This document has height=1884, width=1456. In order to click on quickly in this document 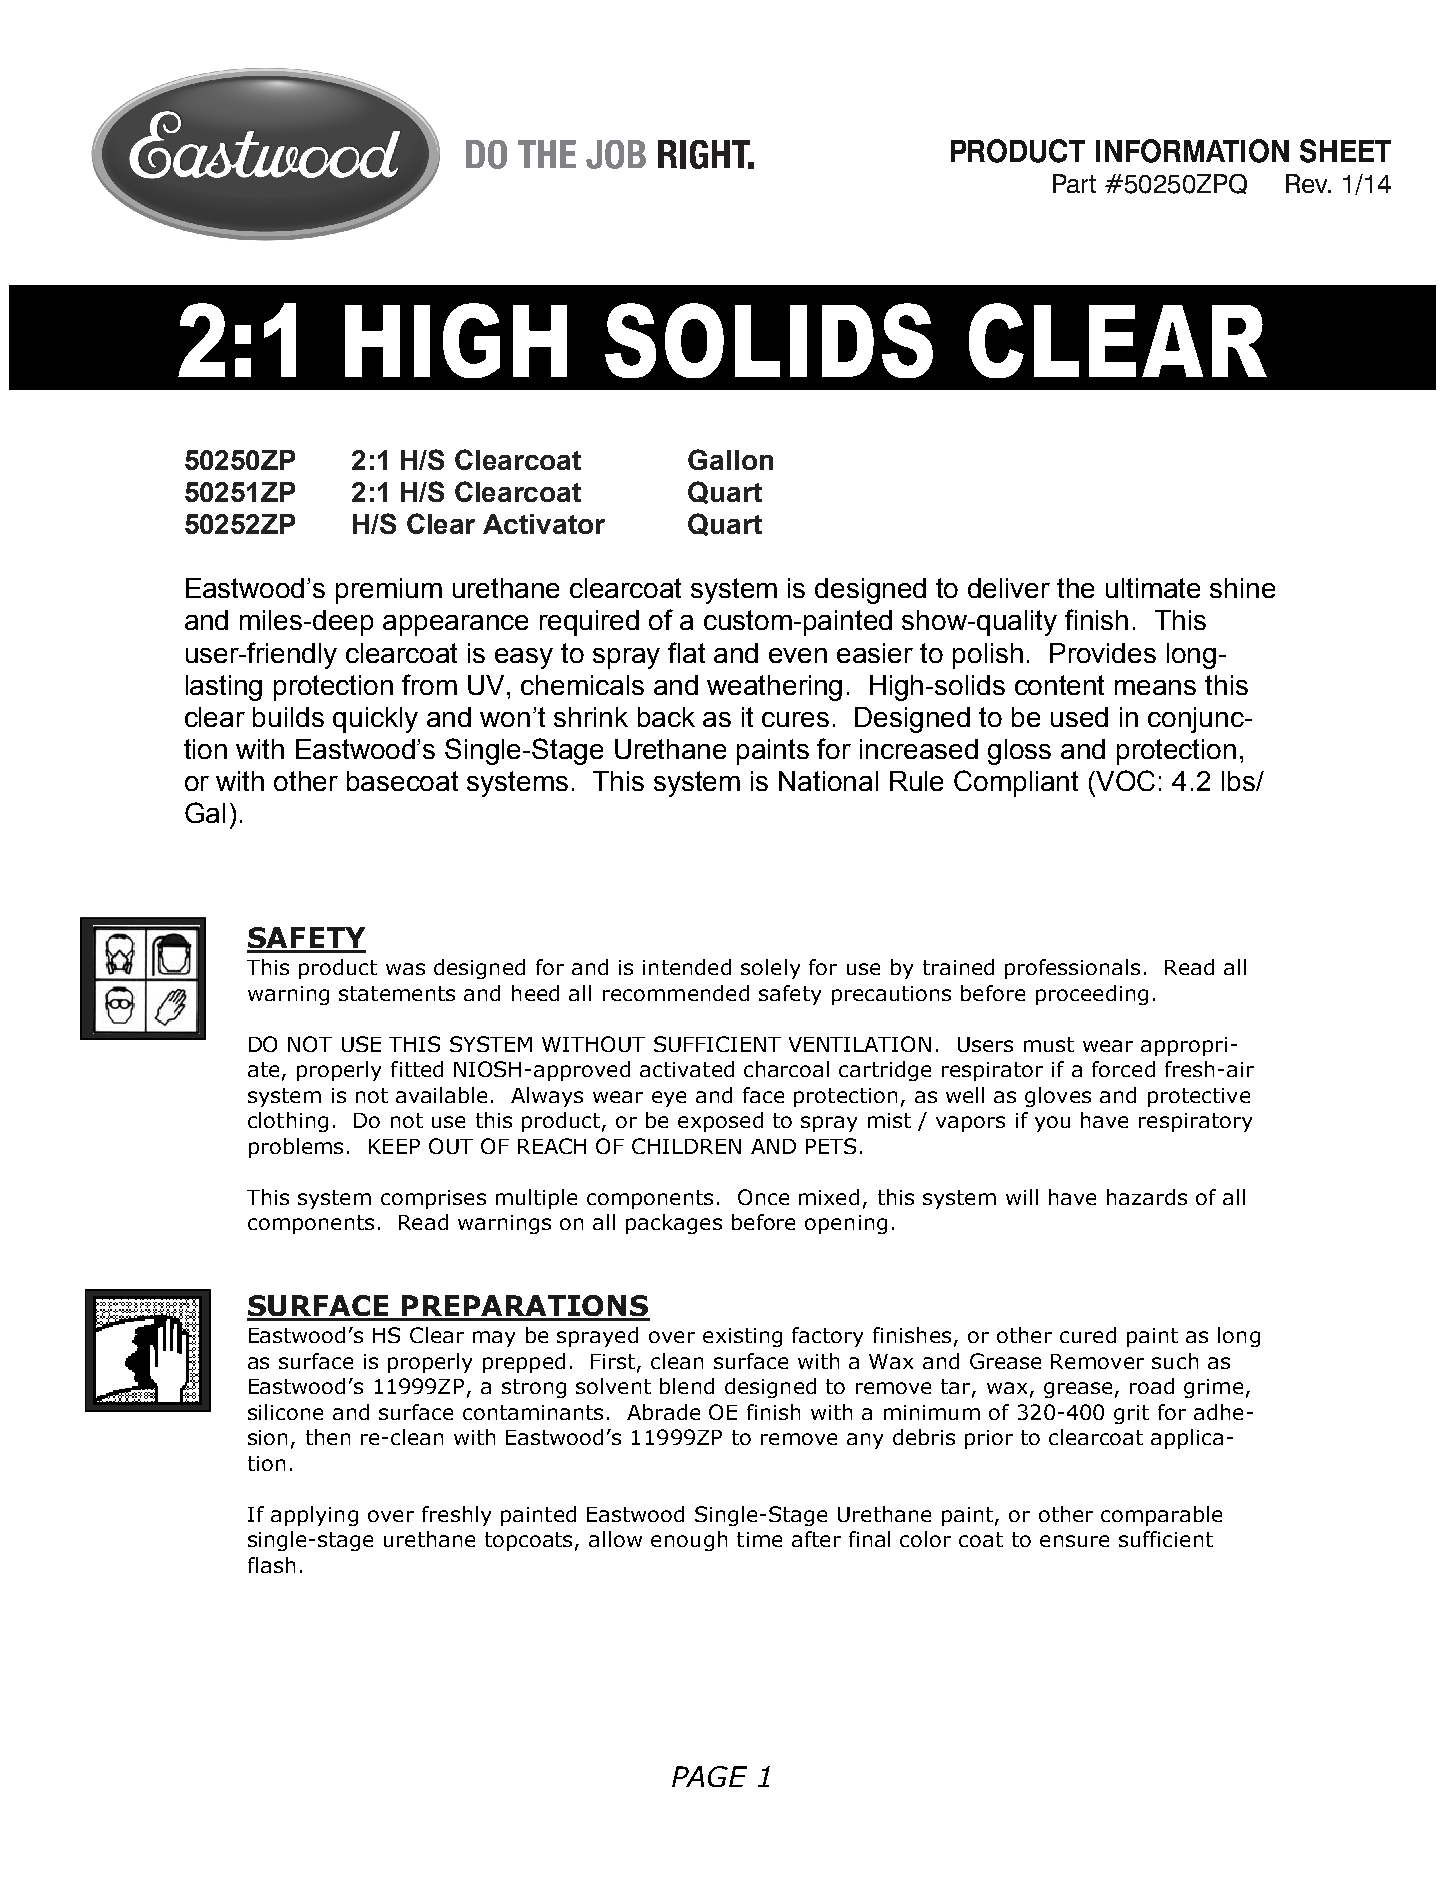, I will do `click(375, 720)`.
